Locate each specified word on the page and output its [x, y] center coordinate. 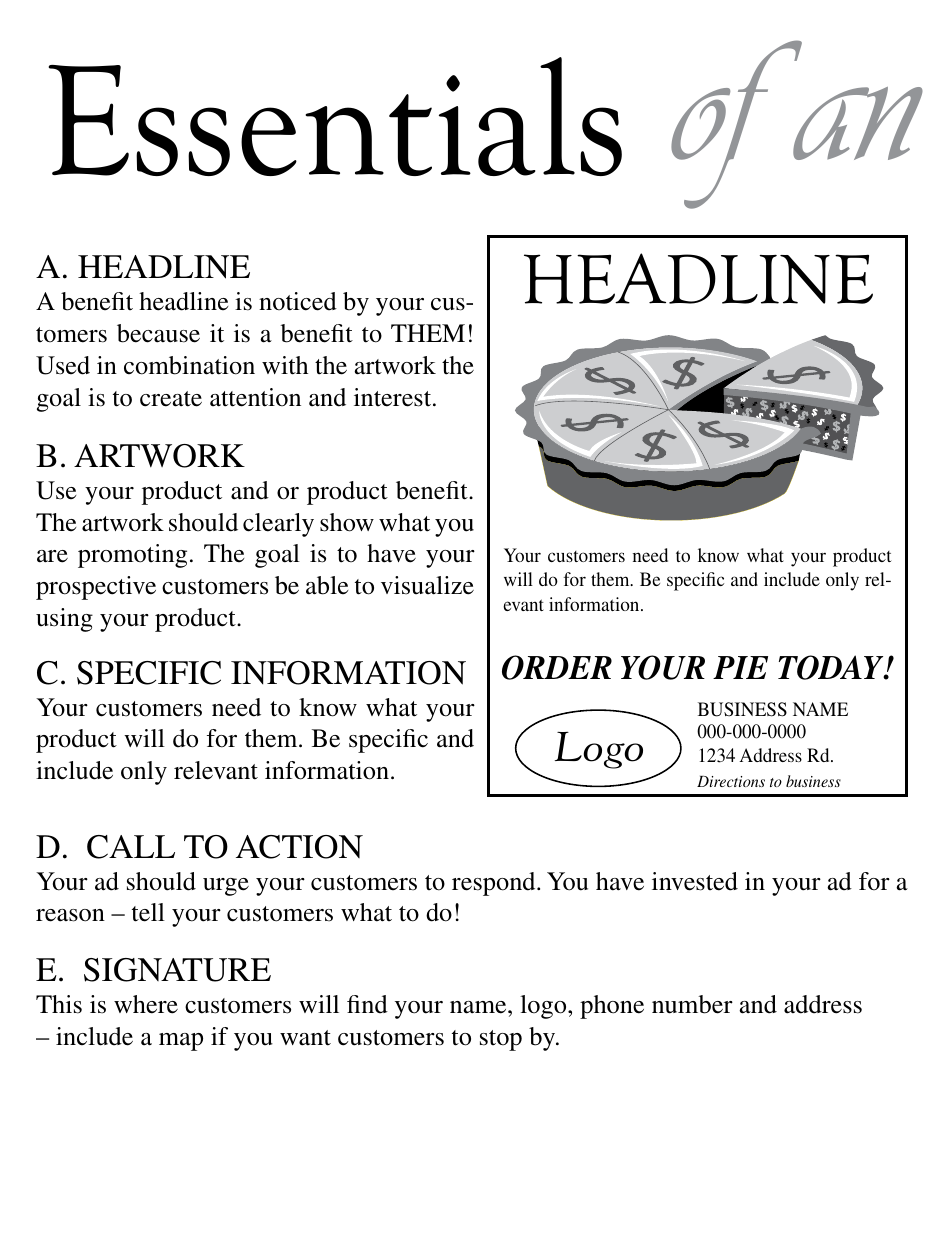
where [146, 1004]
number [692, 1004]
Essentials [335, 116]
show [347, 522]
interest [394, 397]
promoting [132, 556]
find [367, 1004]
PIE [740, 667]
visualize [427, 585]
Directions [731, 781]
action [299, 847]
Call [131, 847]
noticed [298, 301]
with [285, 365]
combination [189, 365]
